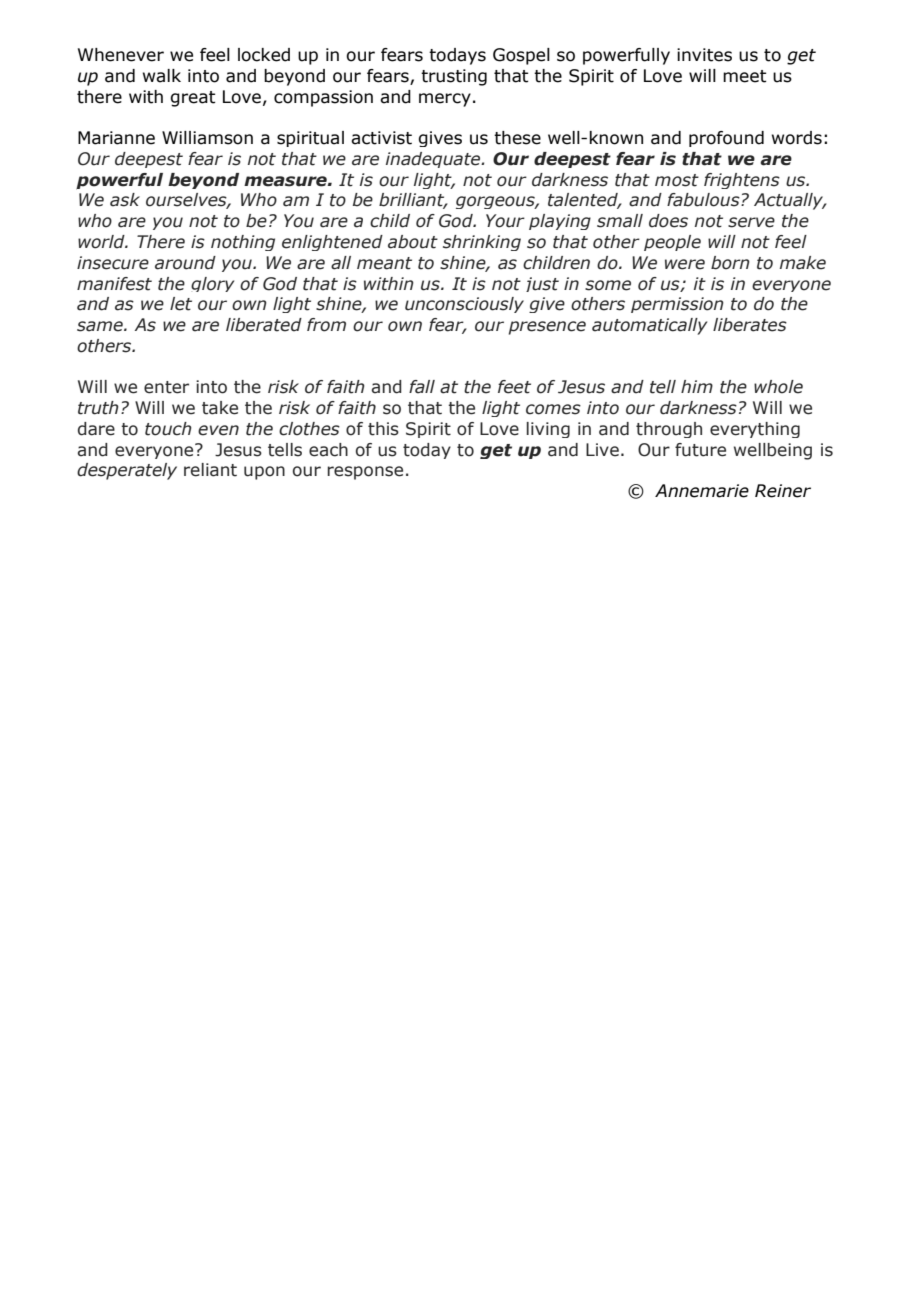 The width and height of the document is (924, 1308). Describe the element at coordinates (210, 470) in the document. I see `reliant` at that location.
